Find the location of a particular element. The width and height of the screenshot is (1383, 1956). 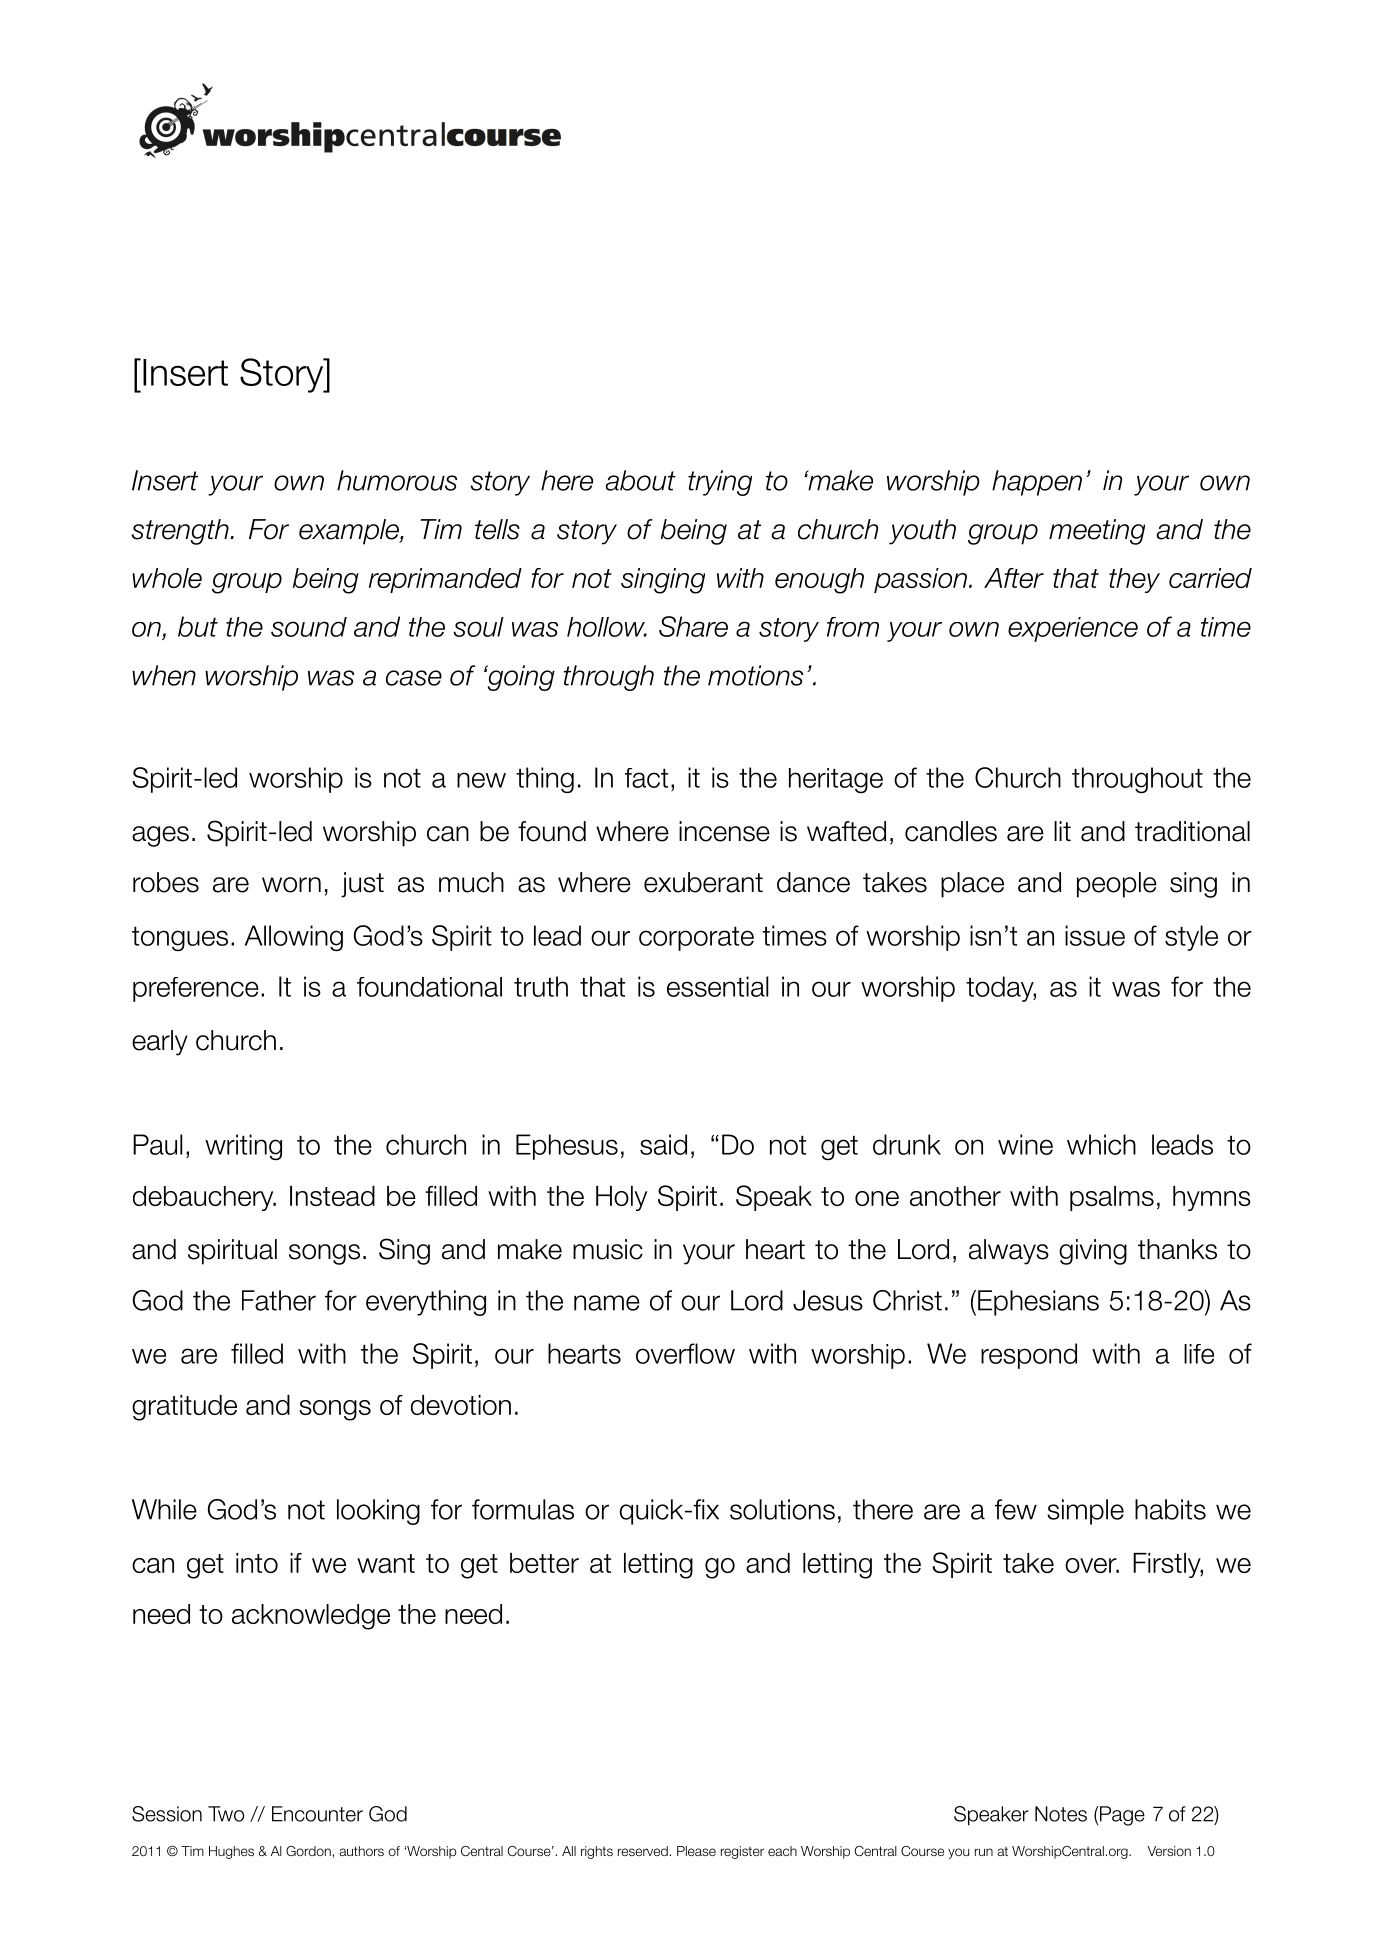

gratitude is located at coordinates (184, 1408).
